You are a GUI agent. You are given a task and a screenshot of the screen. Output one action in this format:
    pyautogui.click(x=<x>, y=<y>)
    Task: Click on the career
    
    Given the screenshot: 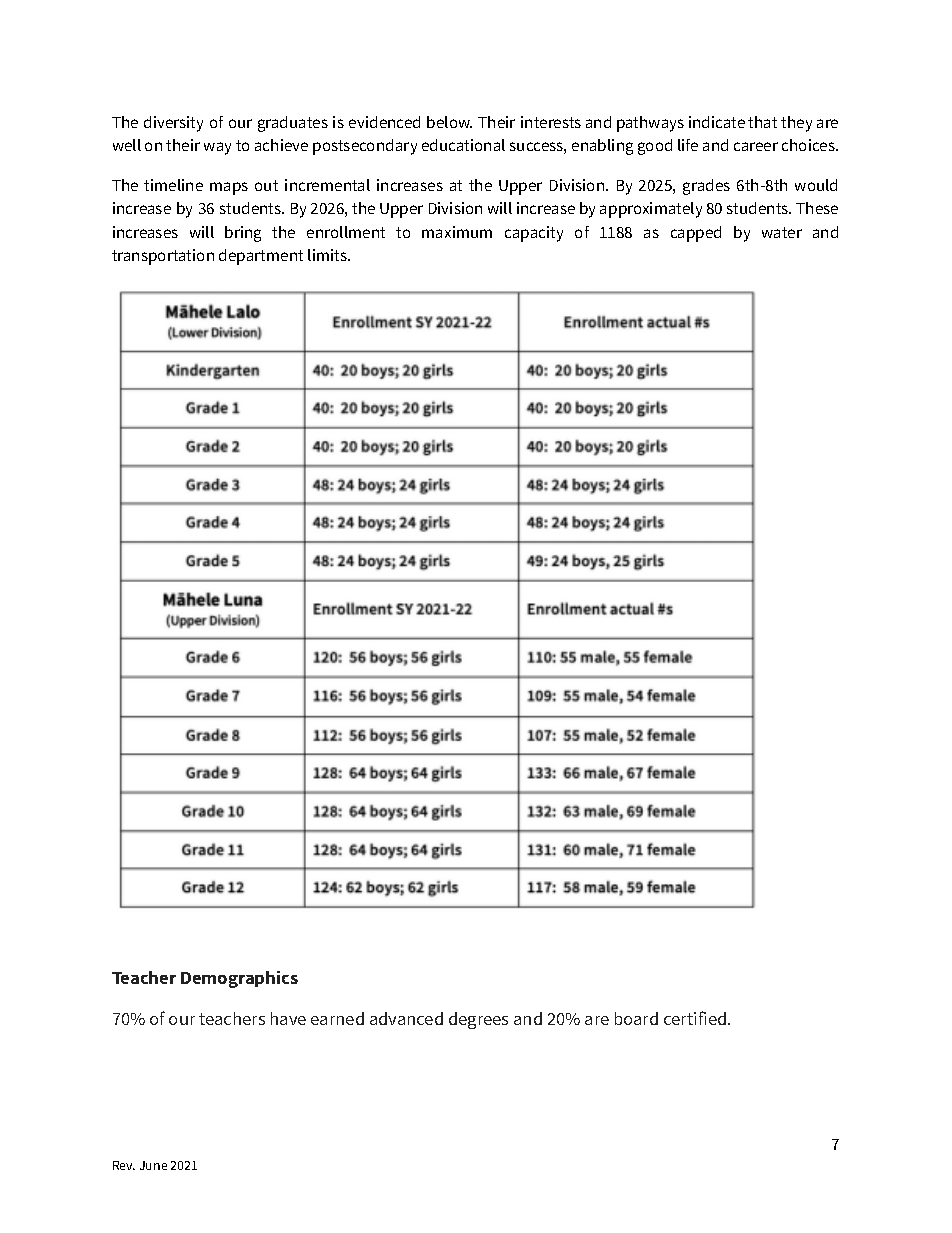 What is the action you would take?
    pyautogui.click(x=756, y=146)
